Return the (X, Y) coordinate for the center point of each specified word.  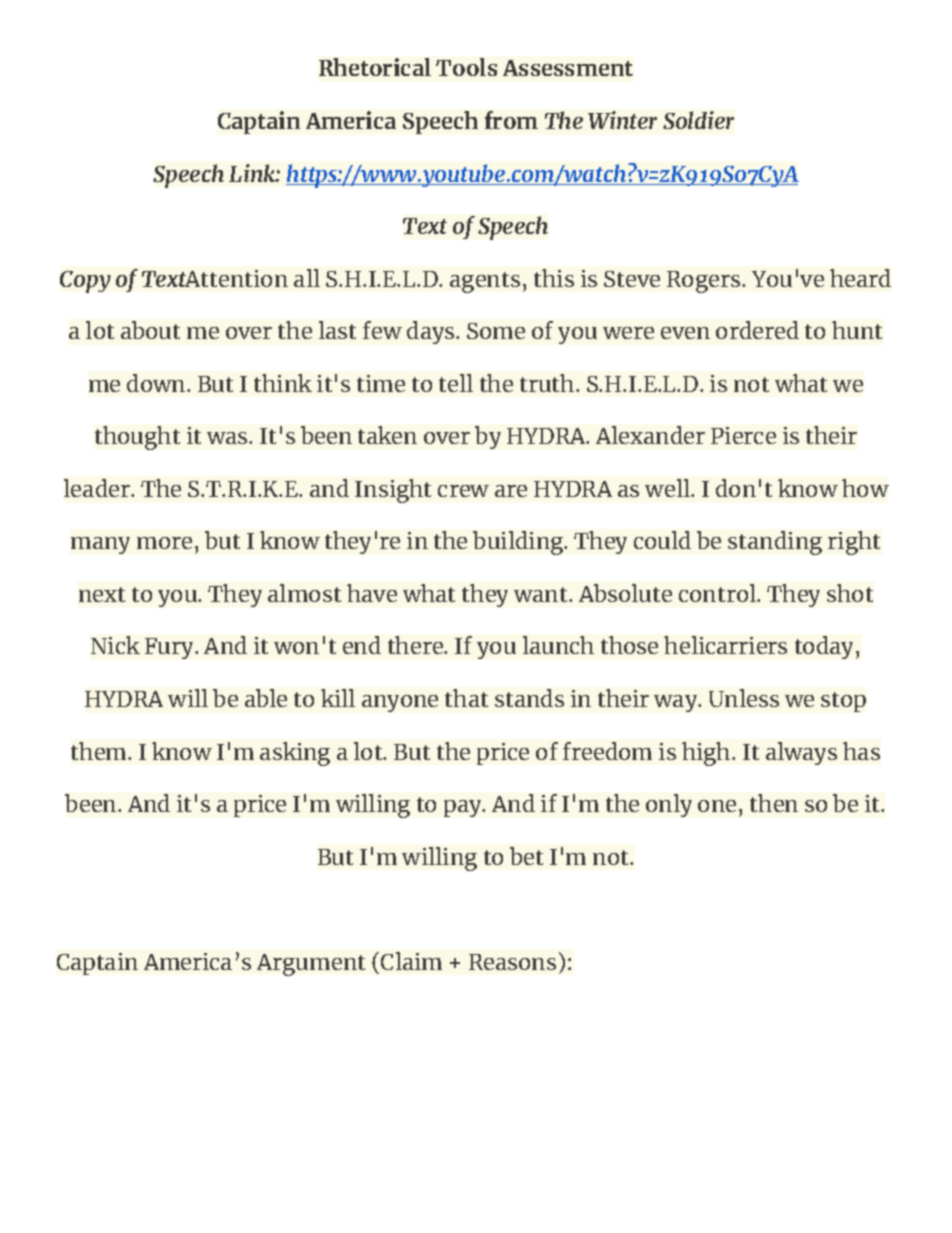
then (774, 803)
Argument (311, 965)
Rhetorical (375, 67)
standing (775, 543)
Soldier (698, 120)
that (466, 698)
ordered (757, 330)
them (100, 751)
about (150, 330)
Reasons (512, 962)
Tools (466, 67)
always (801, 753)
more (164, 543)
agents (485, 282)
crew (463, 491)
